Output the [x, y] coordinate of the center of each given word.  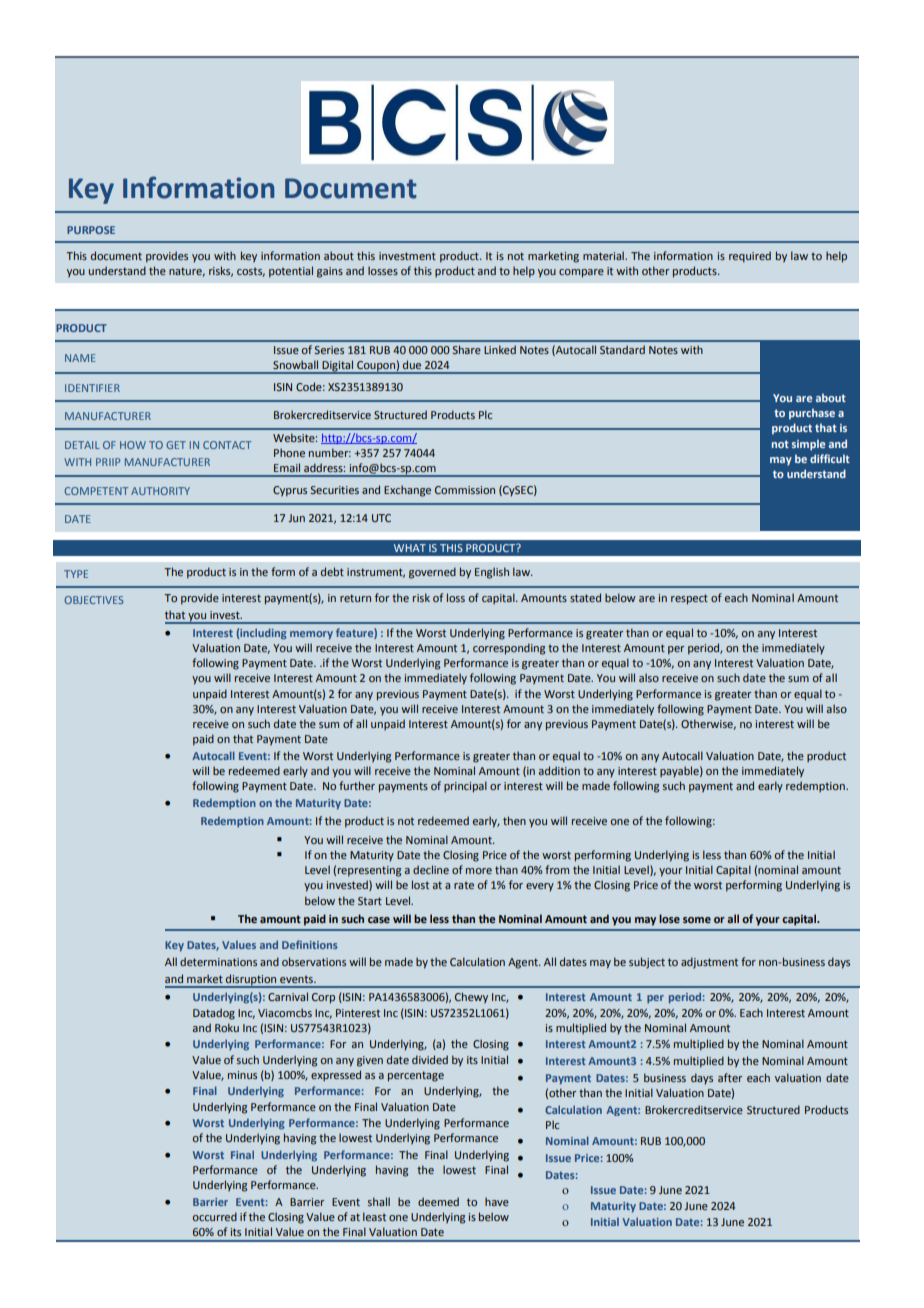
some [697, 920]
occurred [215, 1216]
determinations [218, 961]
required [750, 257]
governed [432, 573]
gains [330, 272]
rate [464, 885]
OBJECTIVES [94, 600]
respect [689, 599]
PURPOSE [91, 230]
